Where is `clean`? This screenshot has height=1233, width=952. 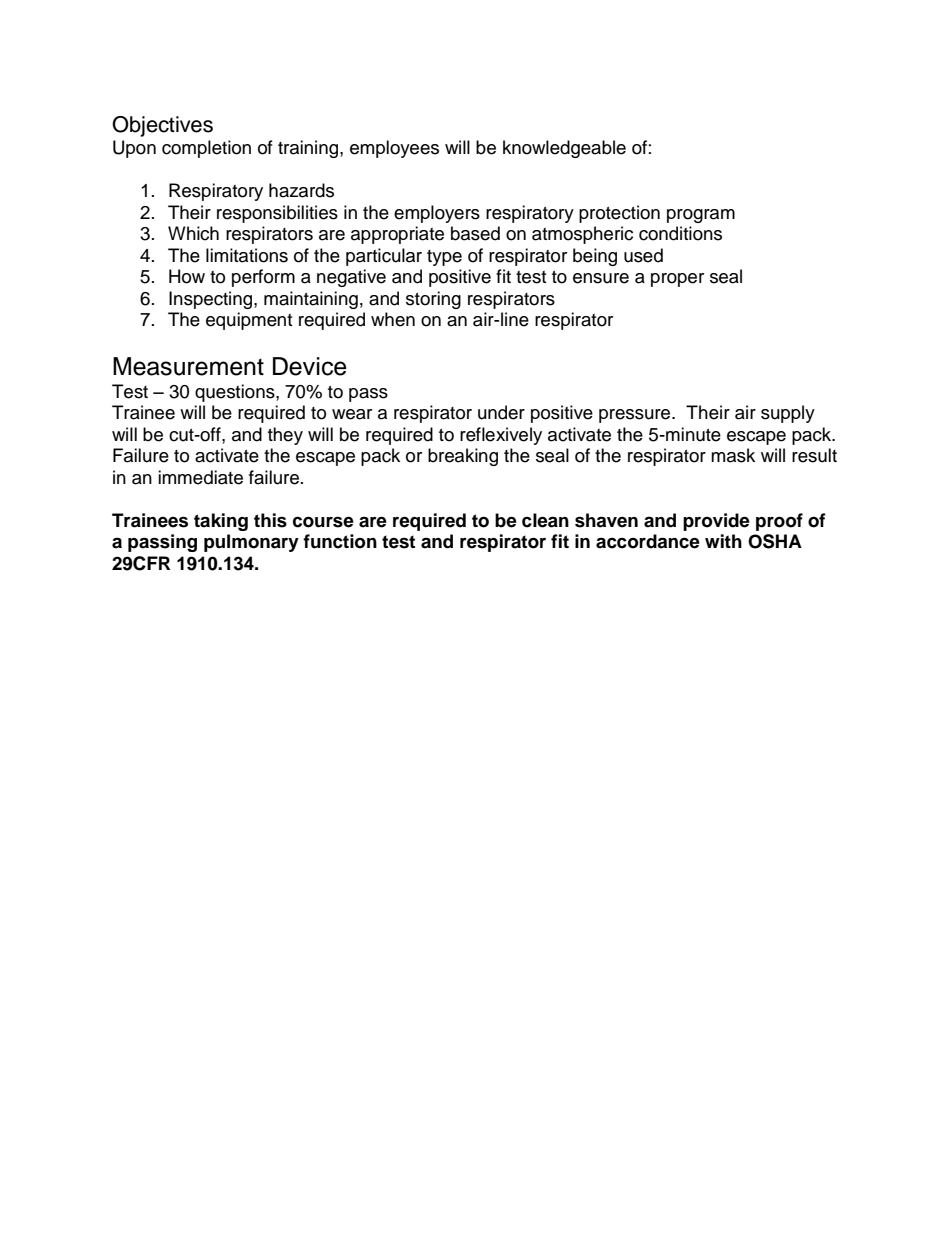
clean is located at coordinates (545, 520).
